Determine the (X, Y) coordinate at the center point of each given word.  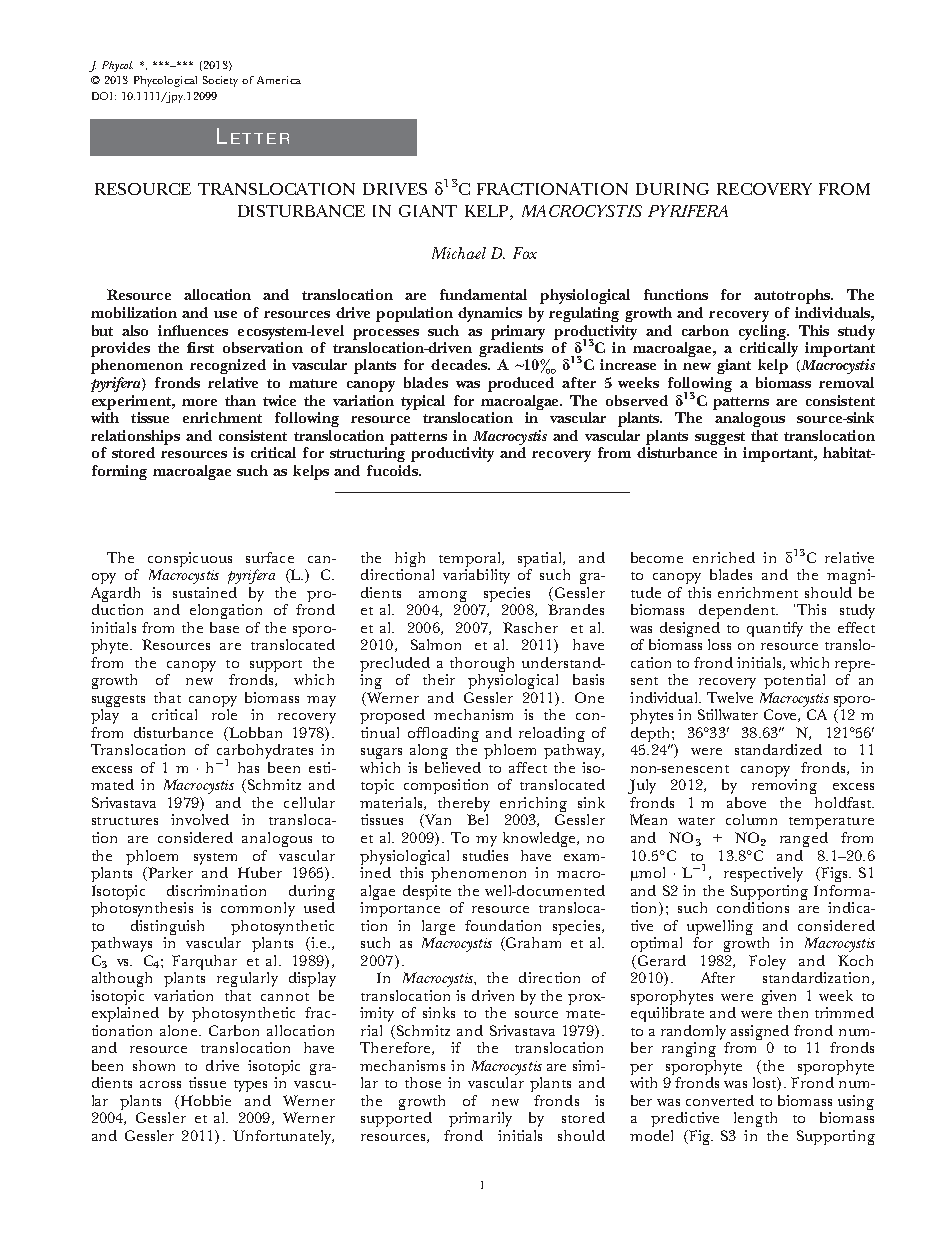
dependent (738, 611)
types (250, 1086)
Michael (459, 253)
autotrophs (793, 296)
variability (476, 576)
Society (220, 81)
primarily (480, 1119)
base (224, 627)
